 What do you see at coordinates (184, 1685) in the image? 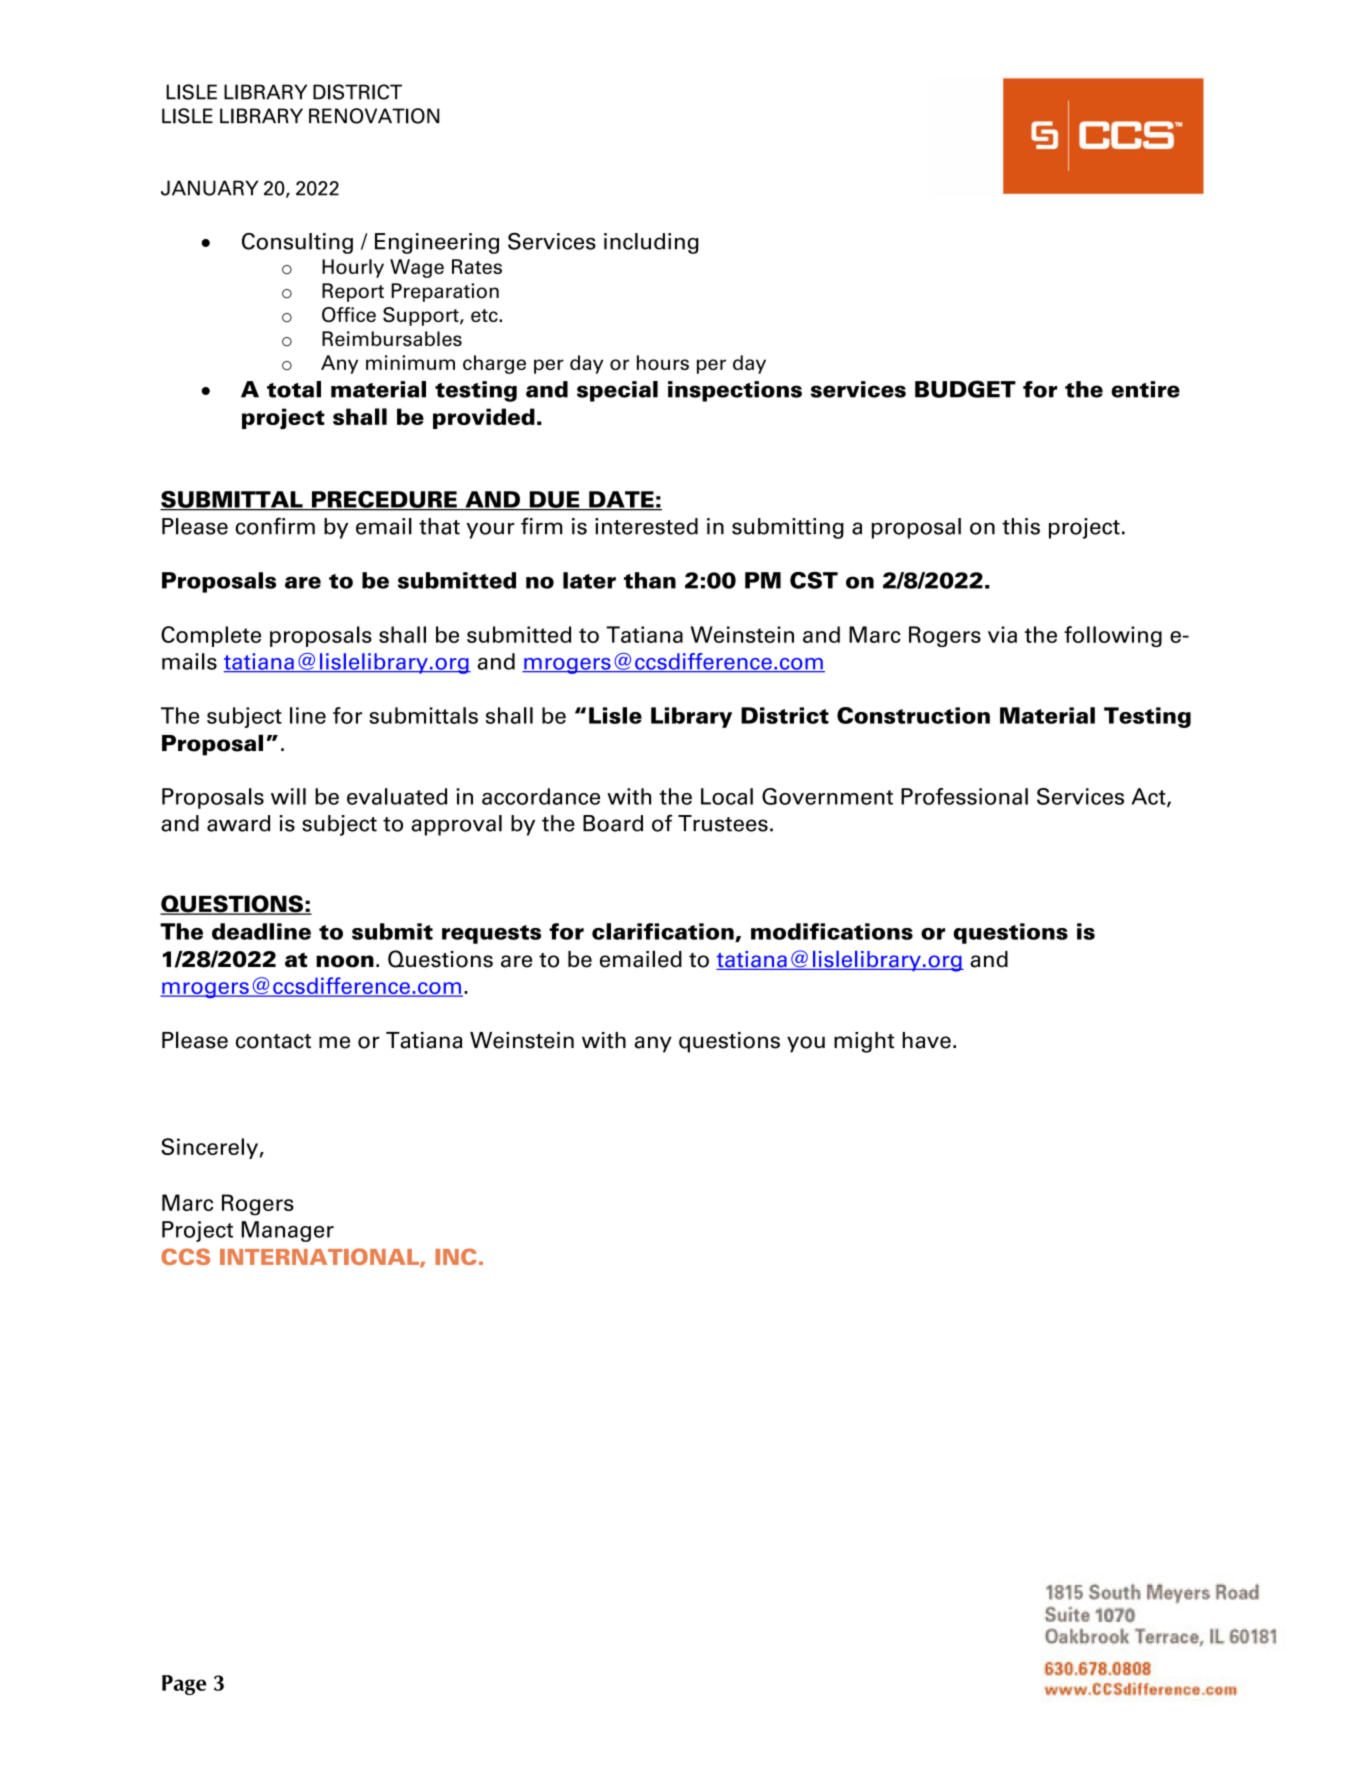
I see `Page` at bounding box center [184, 1685].
